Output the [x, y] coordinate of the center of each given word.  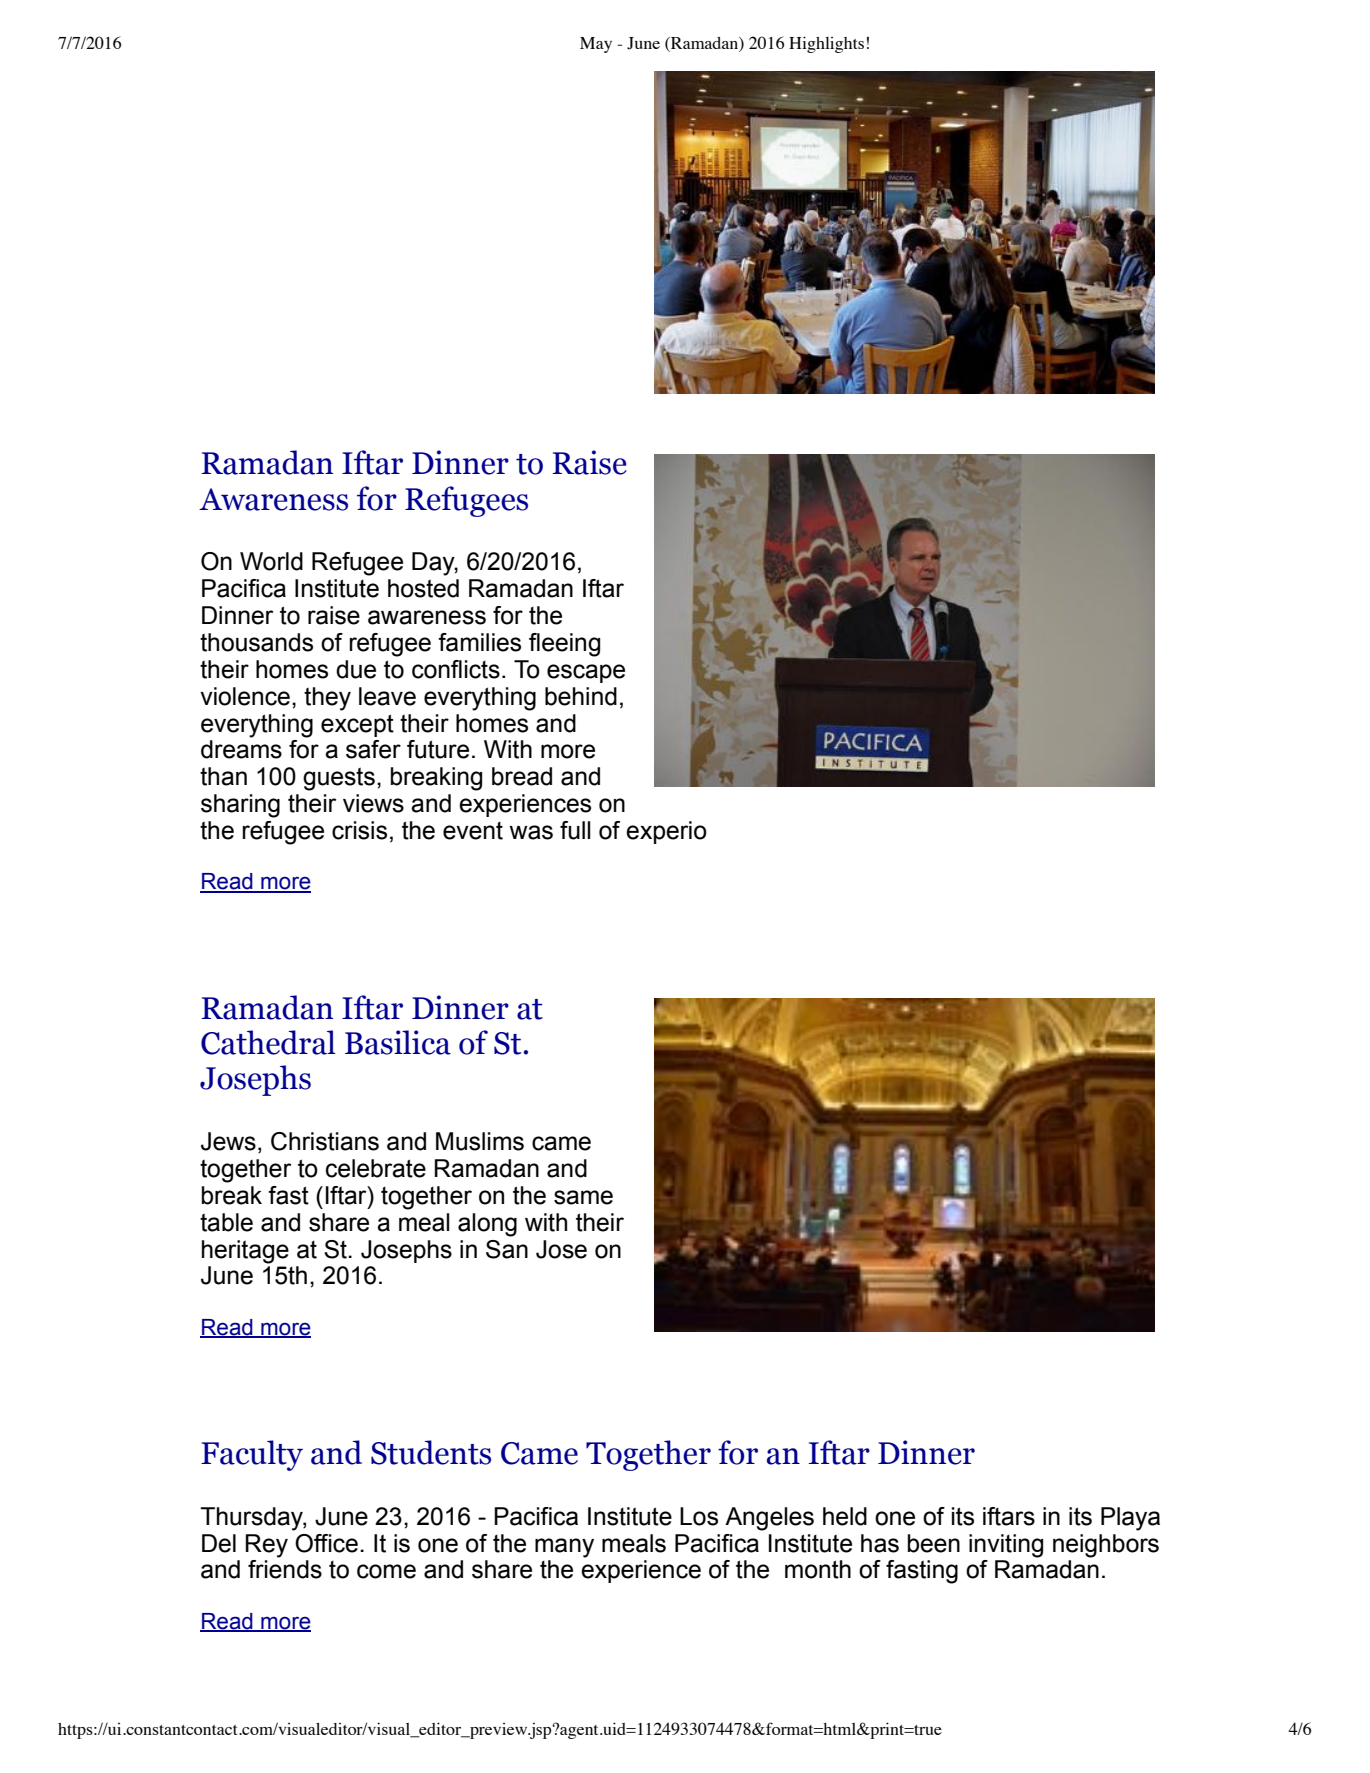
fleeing [564, 645]
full [575, 830]
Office [326, 1543]
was [531, 832]
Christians [325, 1141]
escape [586, 673]
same [583, 1197]
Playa [1130, 1519]
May [596, 45]
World [271, 561]
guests [339, 779]
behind [581, 696]
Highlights [826, 44]
